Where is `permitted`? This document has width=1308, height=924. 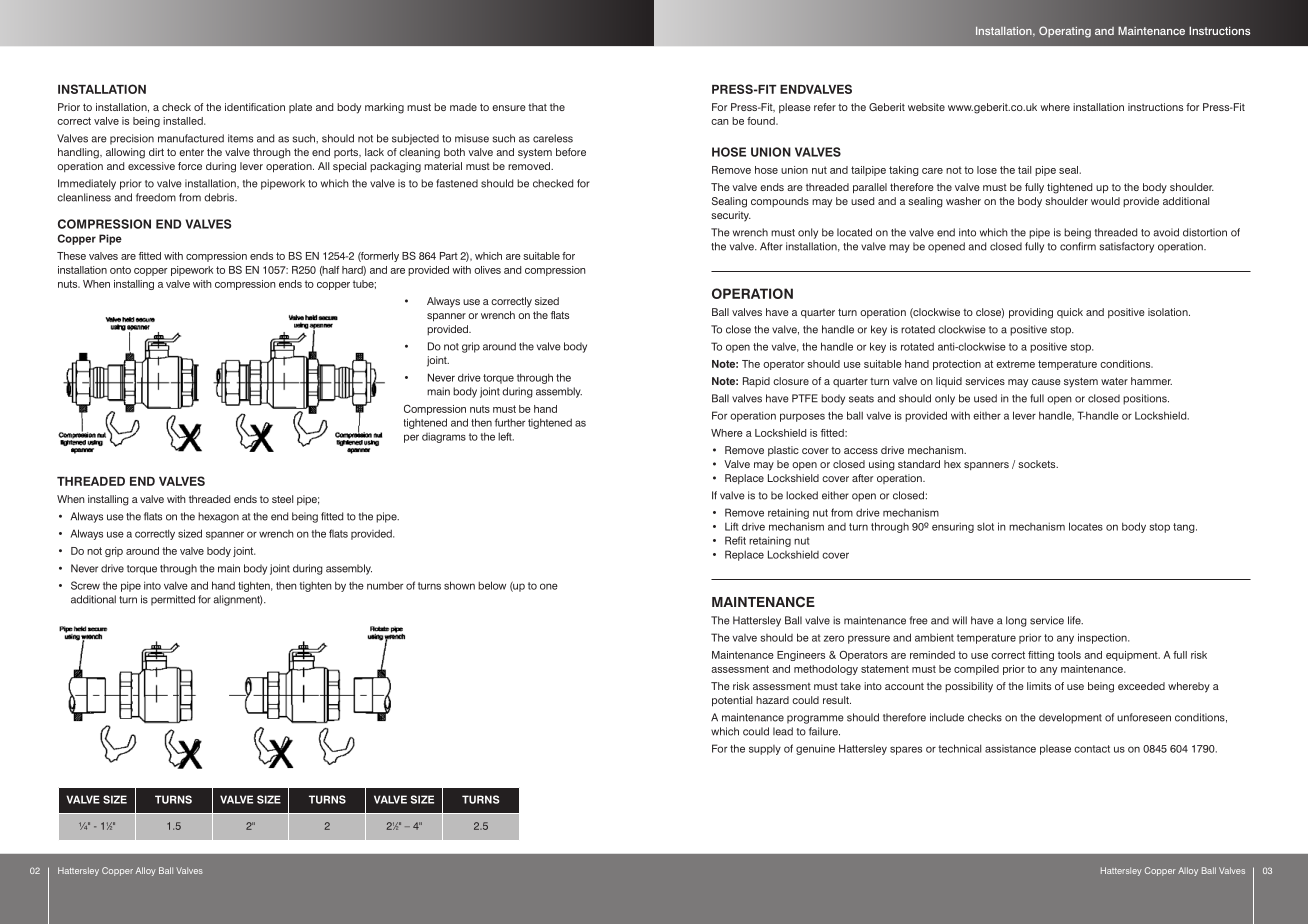 permitted is located at coordinates (173, 600).
